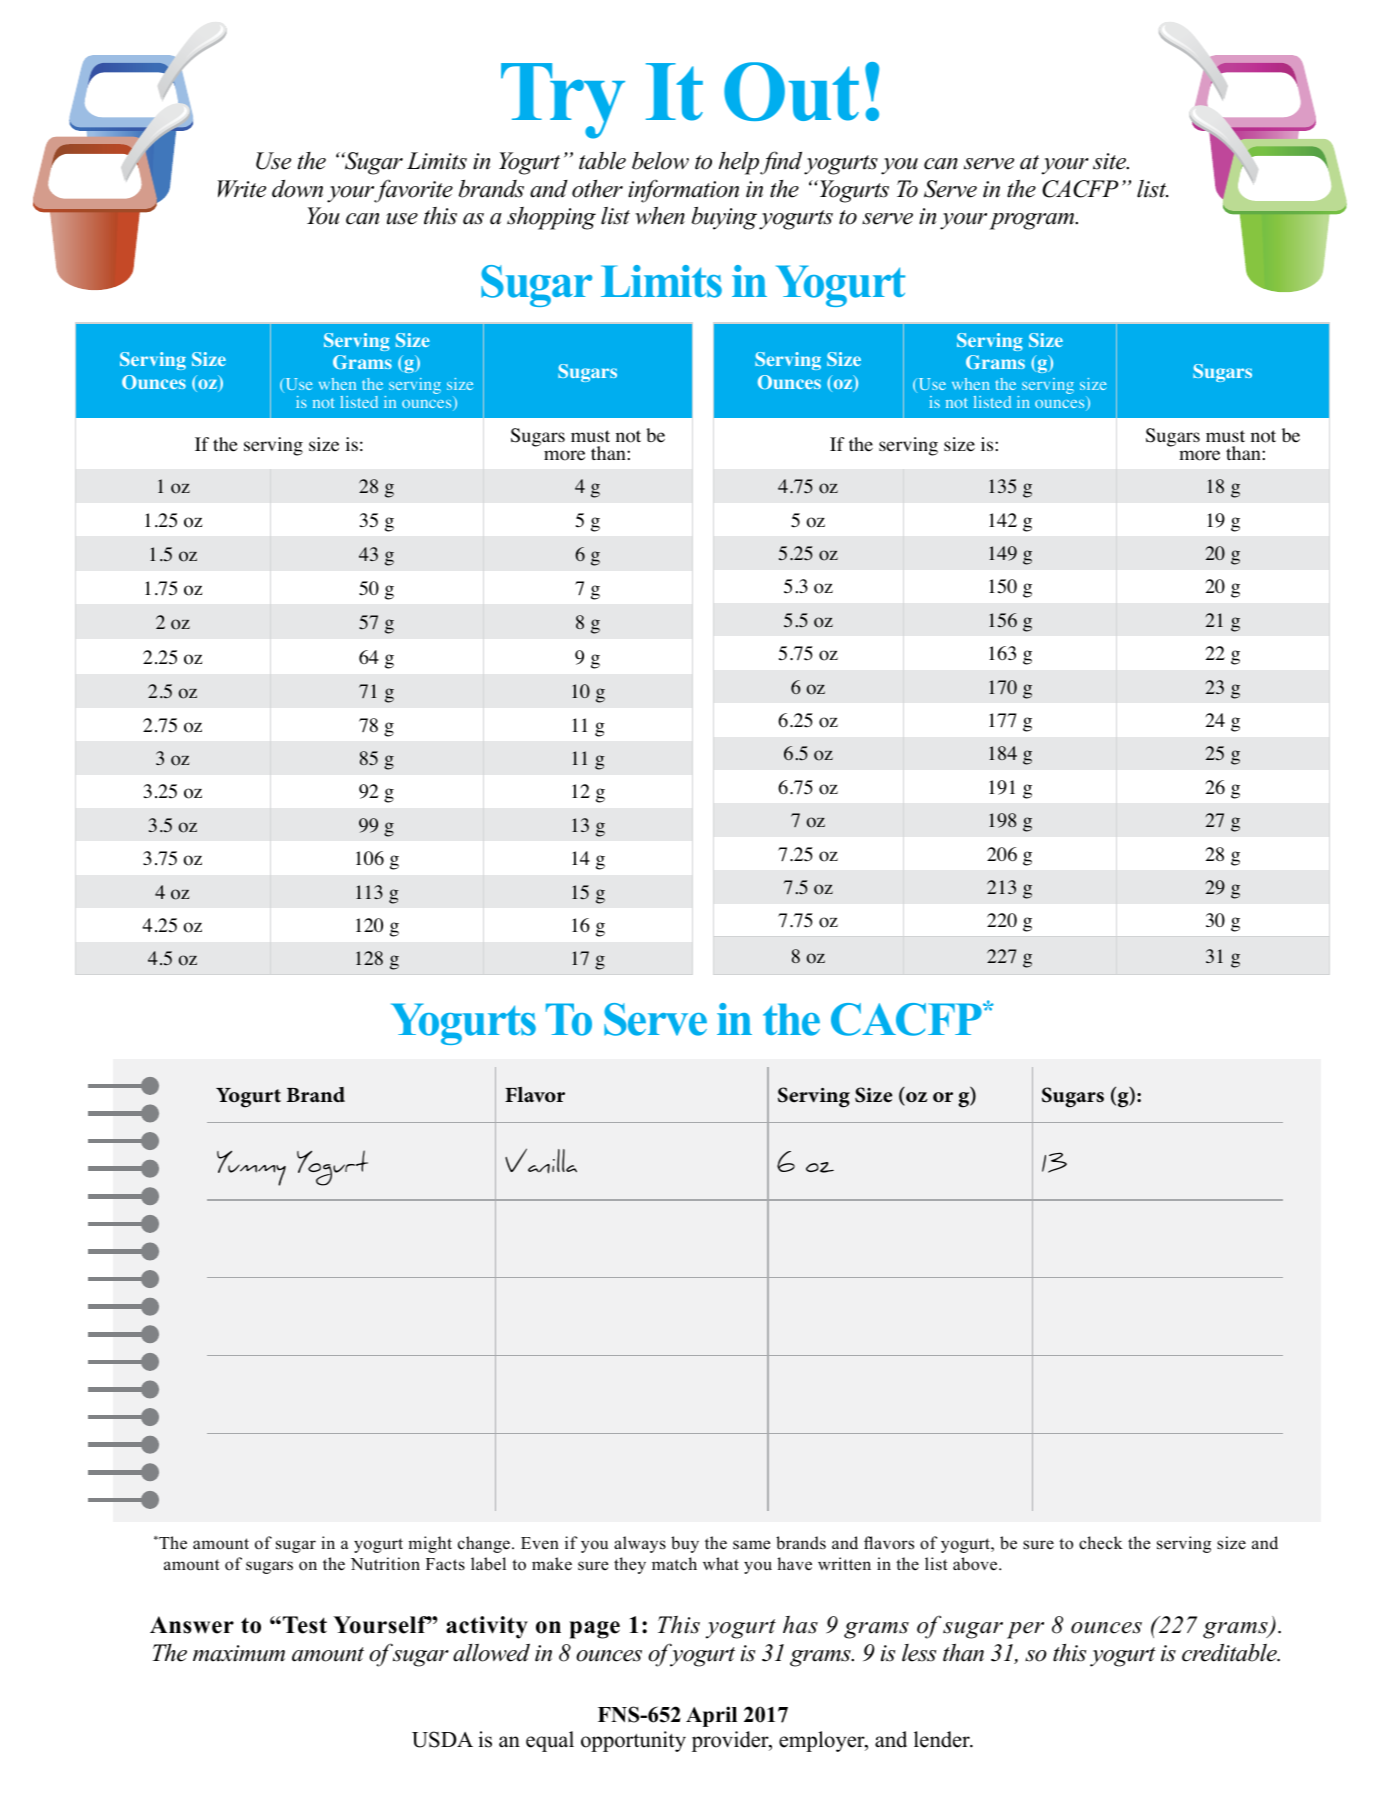 This screenshot has height=1793, width=1386. I want to click on Test, so click(305, 1625).
